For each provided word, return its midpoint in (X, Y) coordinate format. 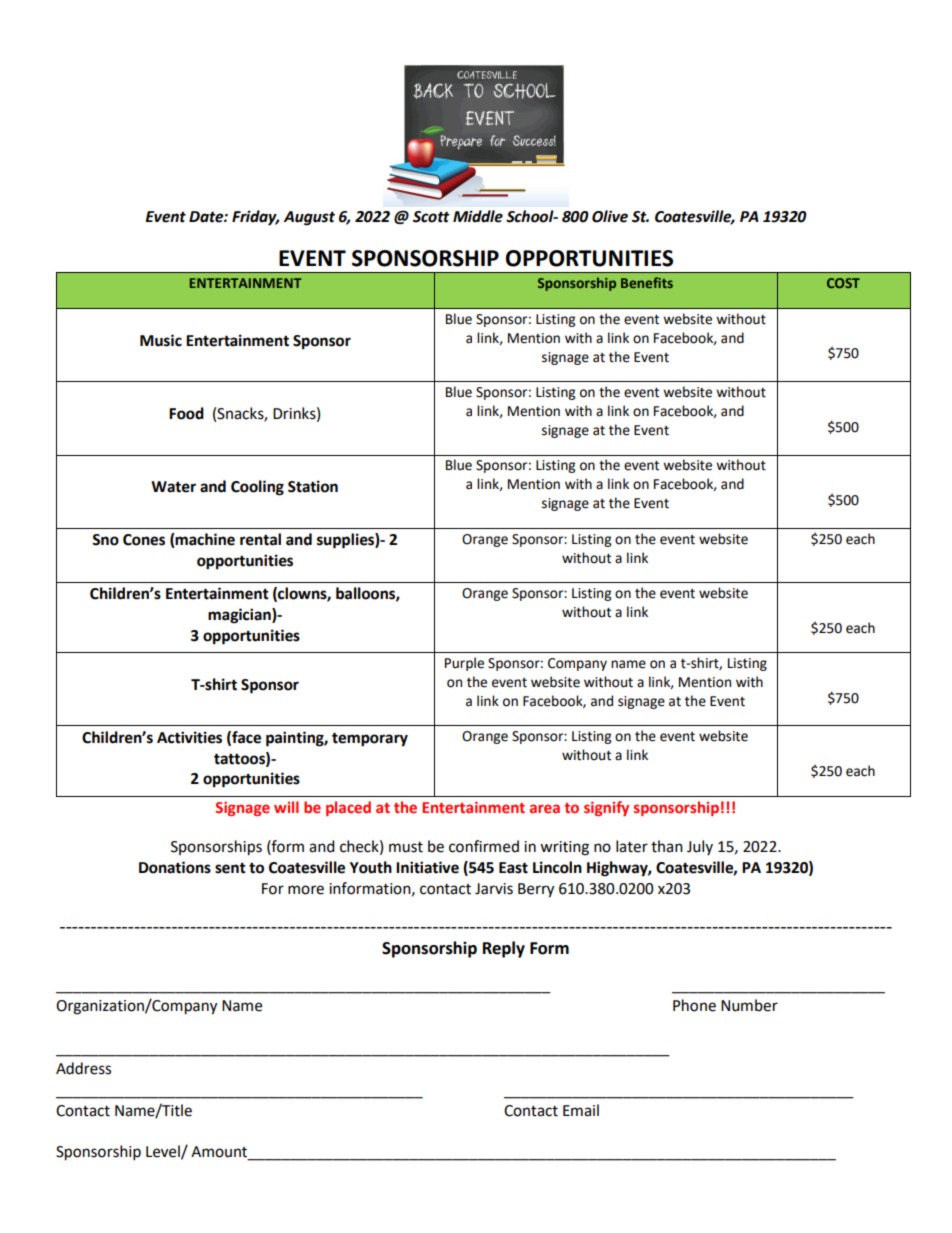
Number (749, 1005)
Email (581, 1110)
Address (83, 1068)
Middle (478, 216)
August (309, 218)
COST (843, 283)
